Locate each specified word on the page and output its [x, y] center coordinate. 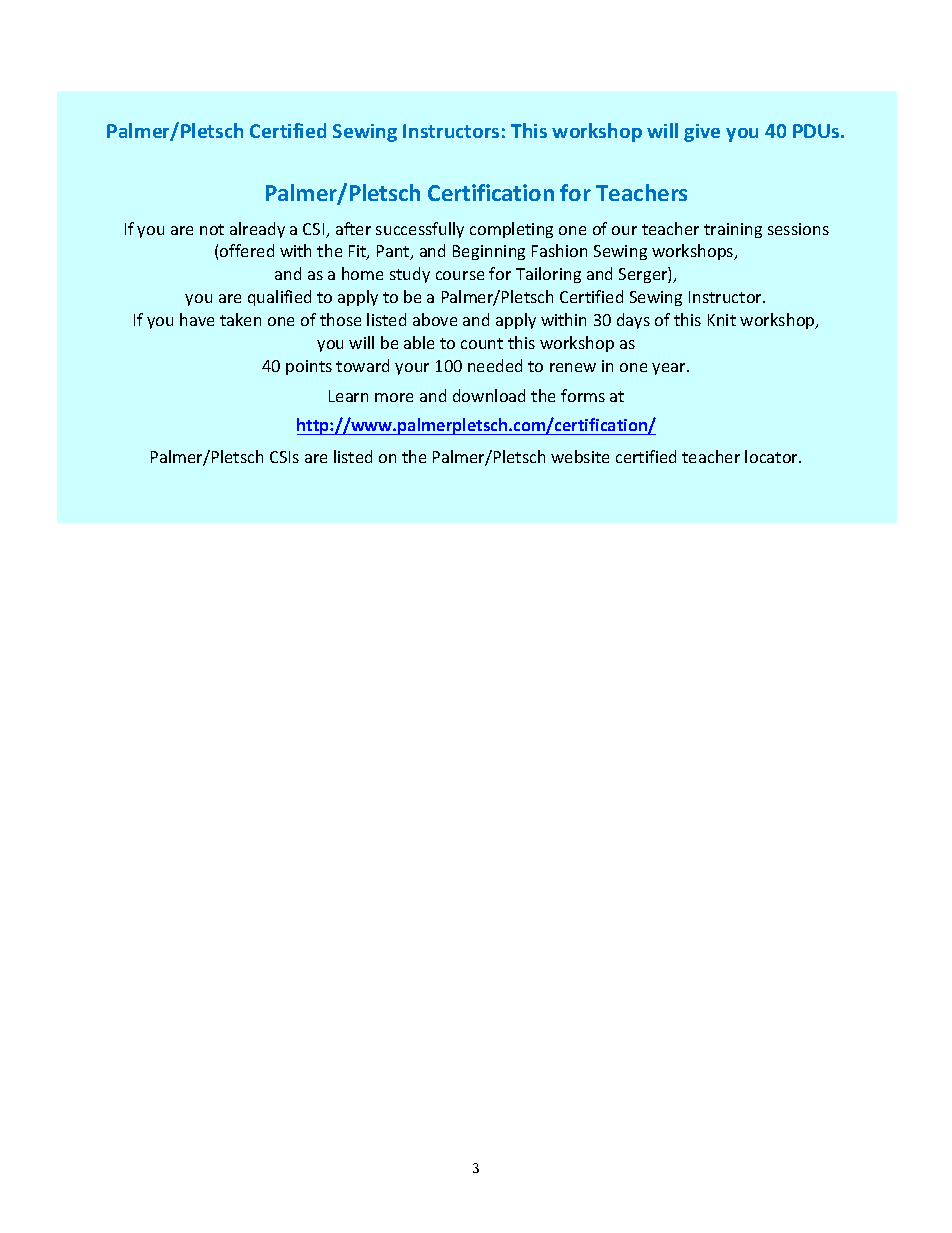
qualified [279, 298]
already [257, 230]
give [702, 133]
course [460, 275]
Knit [722, 320]
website [580, 456]
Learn [348, 396]
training [733, 230]
